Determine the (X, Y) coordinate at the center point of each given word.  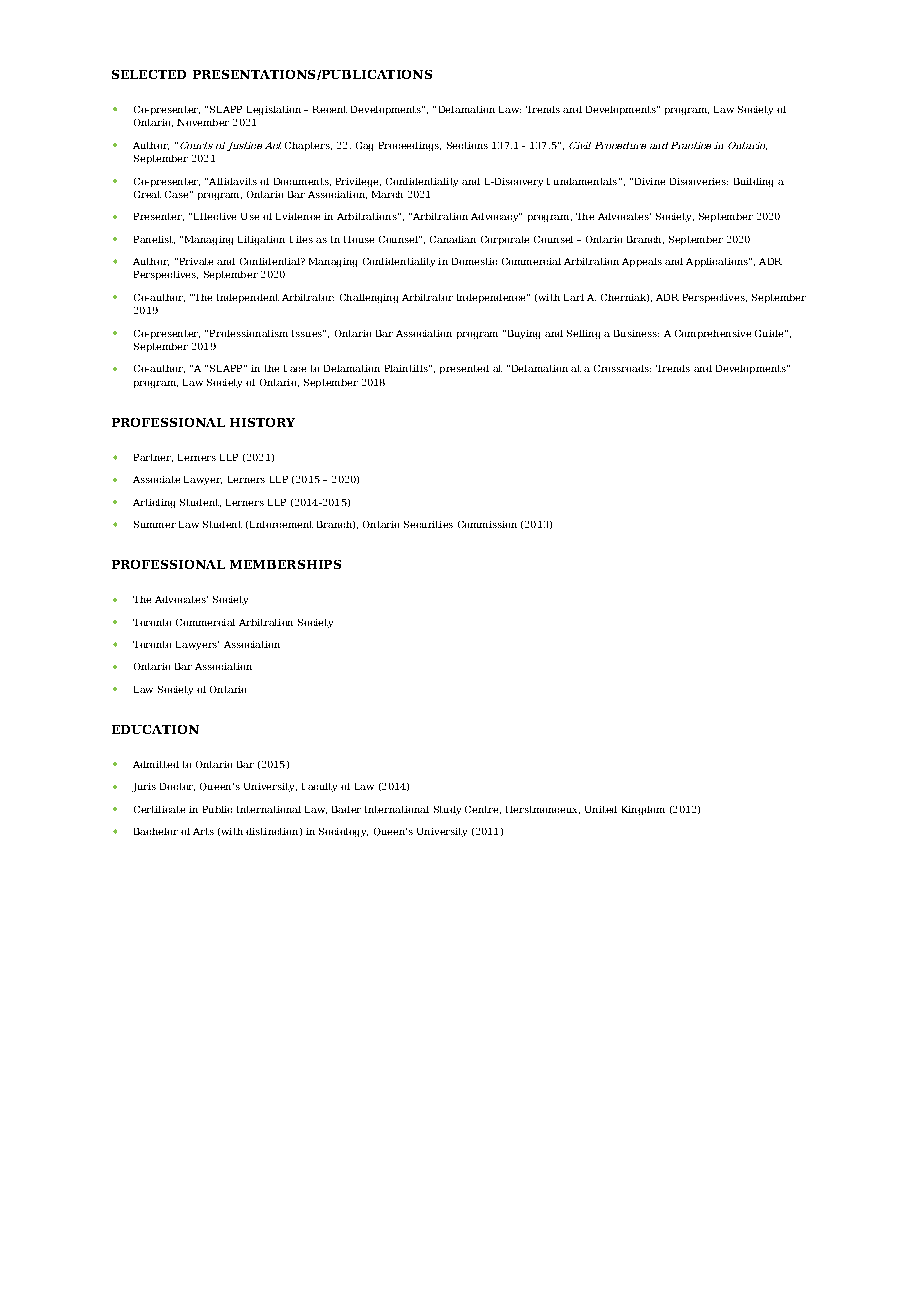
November (203, 122)
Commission (487, 524)
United (601, 809)
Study (447, 810)
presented (464, 369)
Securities (428, 524)
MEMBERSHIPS (285, 564)
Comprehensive (713, 334)
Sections (467, 145)
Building (753, 182)
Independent (248, 298)
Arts (203, 831)
